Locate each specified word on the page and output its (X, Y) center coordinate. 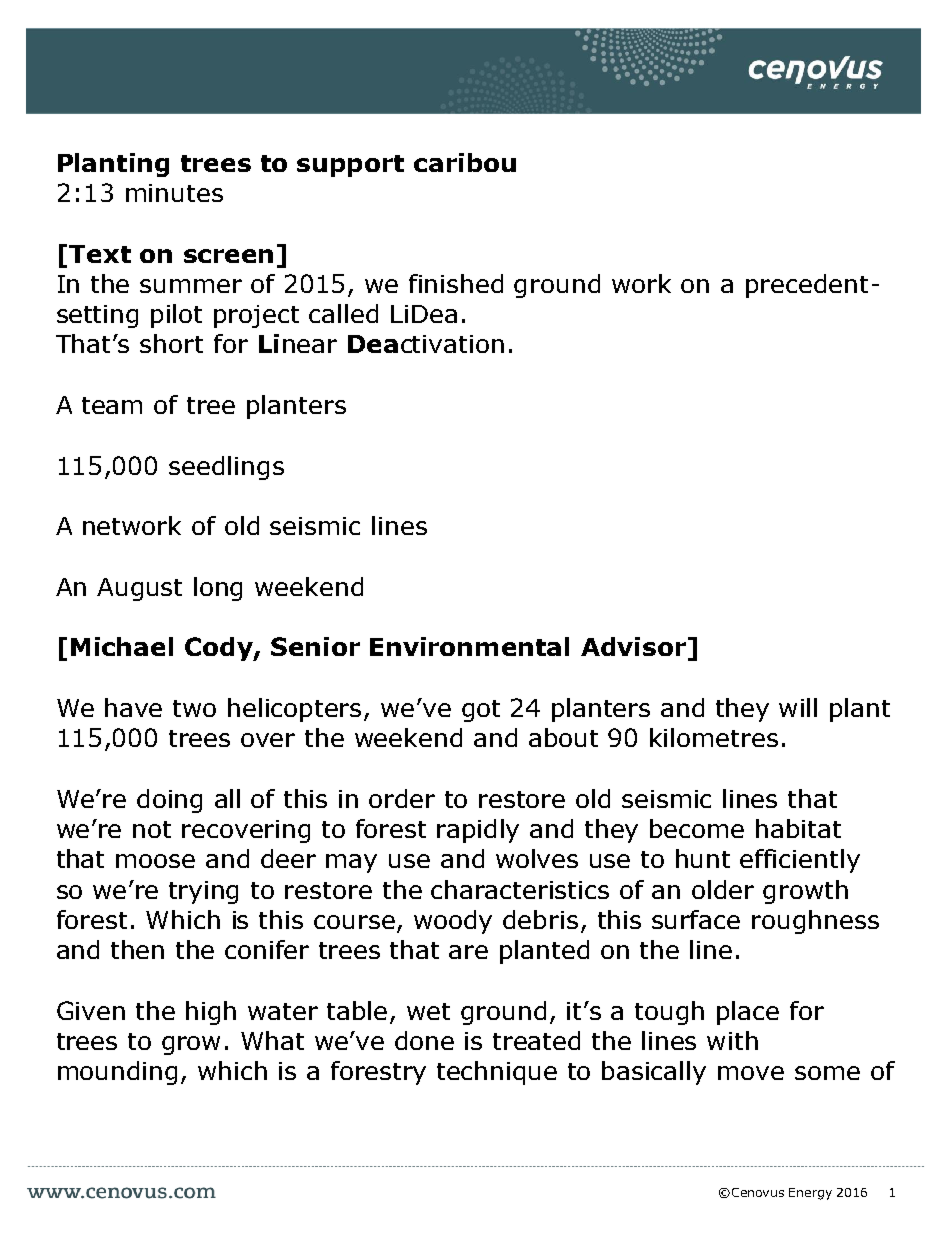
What (272, 1040)
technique (497, 1073)
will (798, 707)
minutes (174, 193)
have (133, 707)
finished (456, 283)
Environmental (469, 646)
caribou (465, 162)
